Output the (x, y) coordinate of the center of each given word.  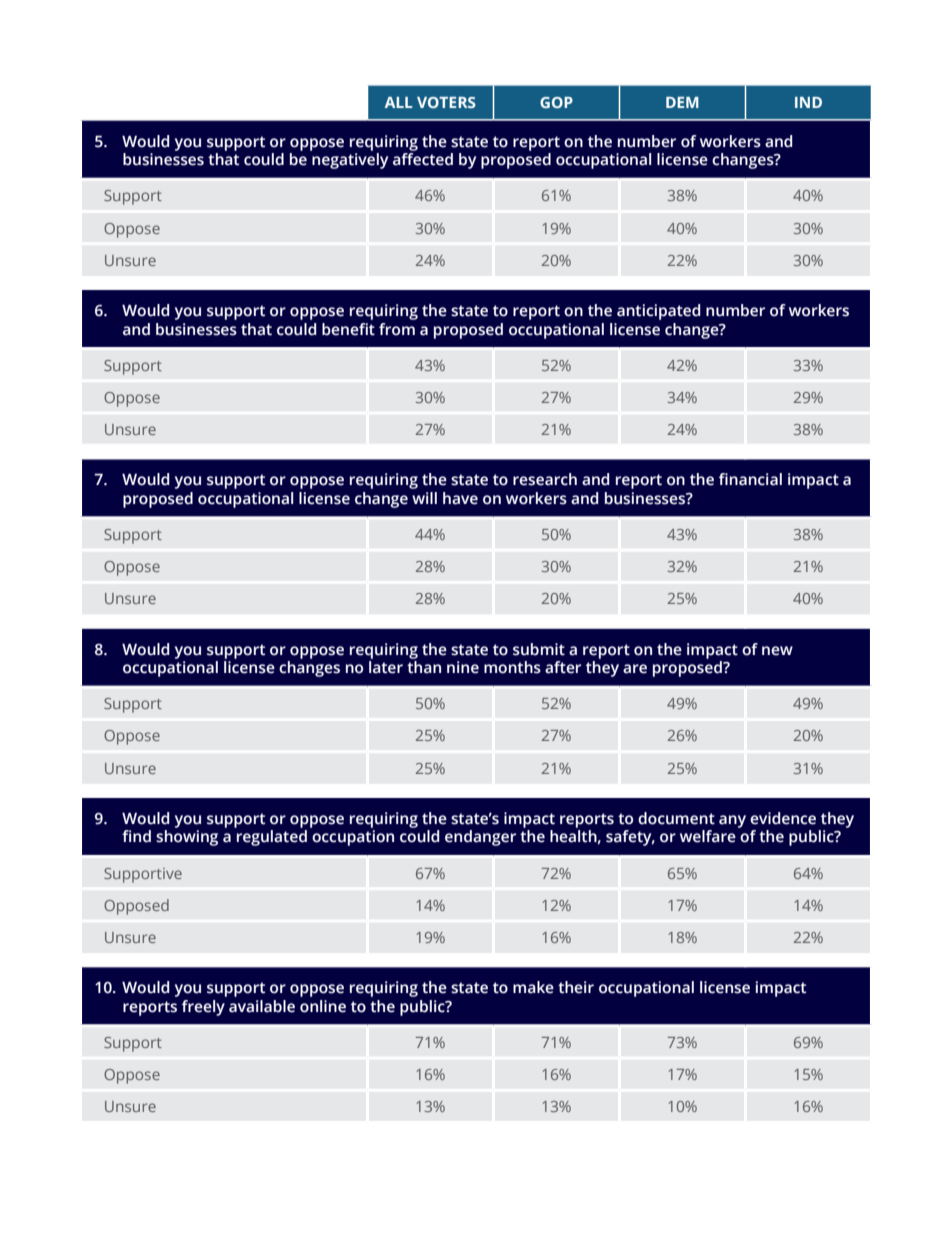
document (676, 818)
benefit (348, 329)
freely (203, 1008)
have (460, 498)
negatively (350, 161)
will (424, 498)
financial (750, 479)
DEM (682, 102)
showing (187, 838)
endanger (480, 838)
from (397, 329)
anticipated (658, 312)
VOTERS (446, 102)
